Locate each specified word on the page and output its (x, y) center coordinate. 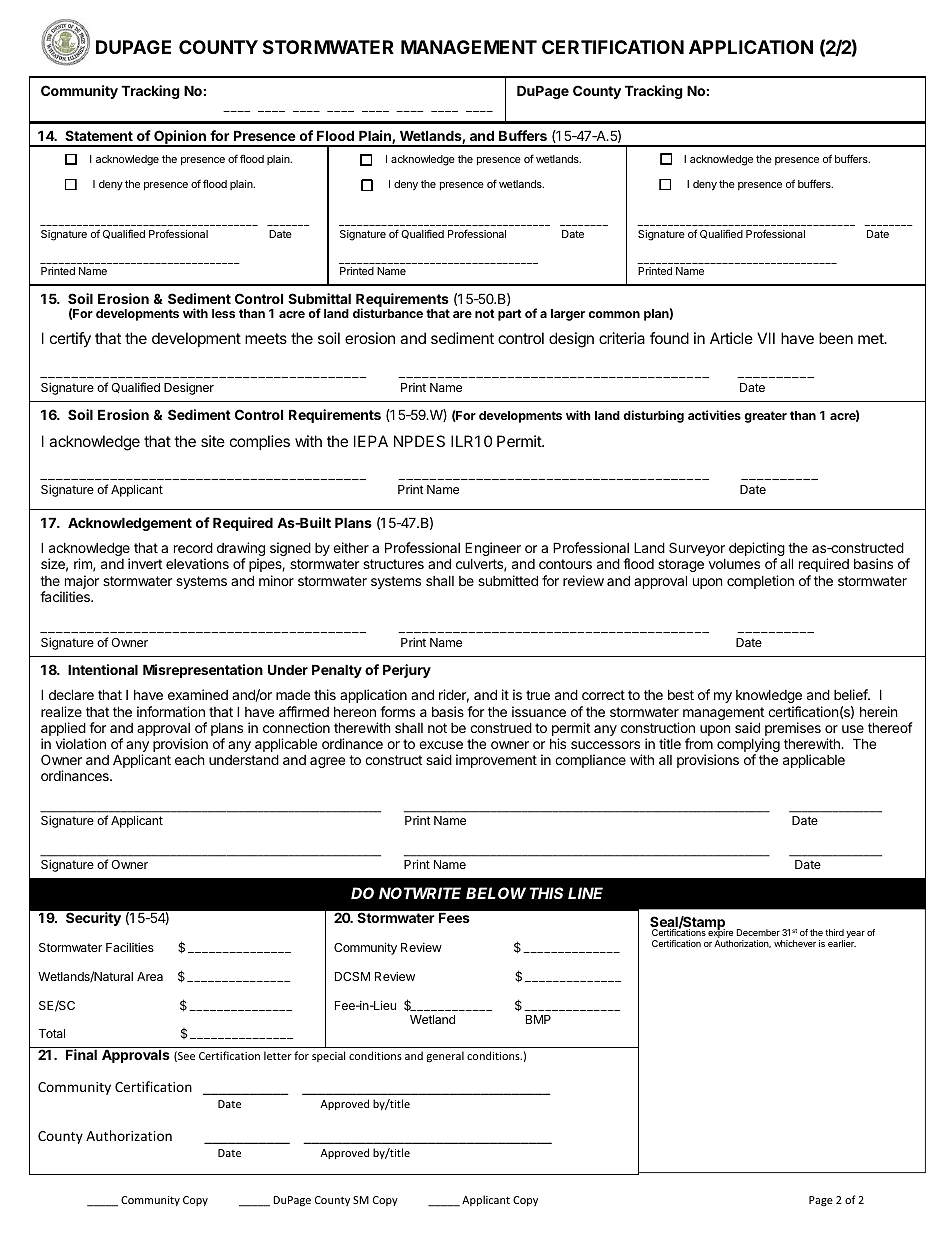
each (190, 760)
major (82, 582)
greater (765, 417)
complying (747, 746)
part (510, 315)
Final (81, 1054)
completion (760, 582)
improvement (496, 761)
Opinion (180, 138)
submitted (508, 580)
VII (766, 338)
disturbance (388, 313)
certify (70, 340)
